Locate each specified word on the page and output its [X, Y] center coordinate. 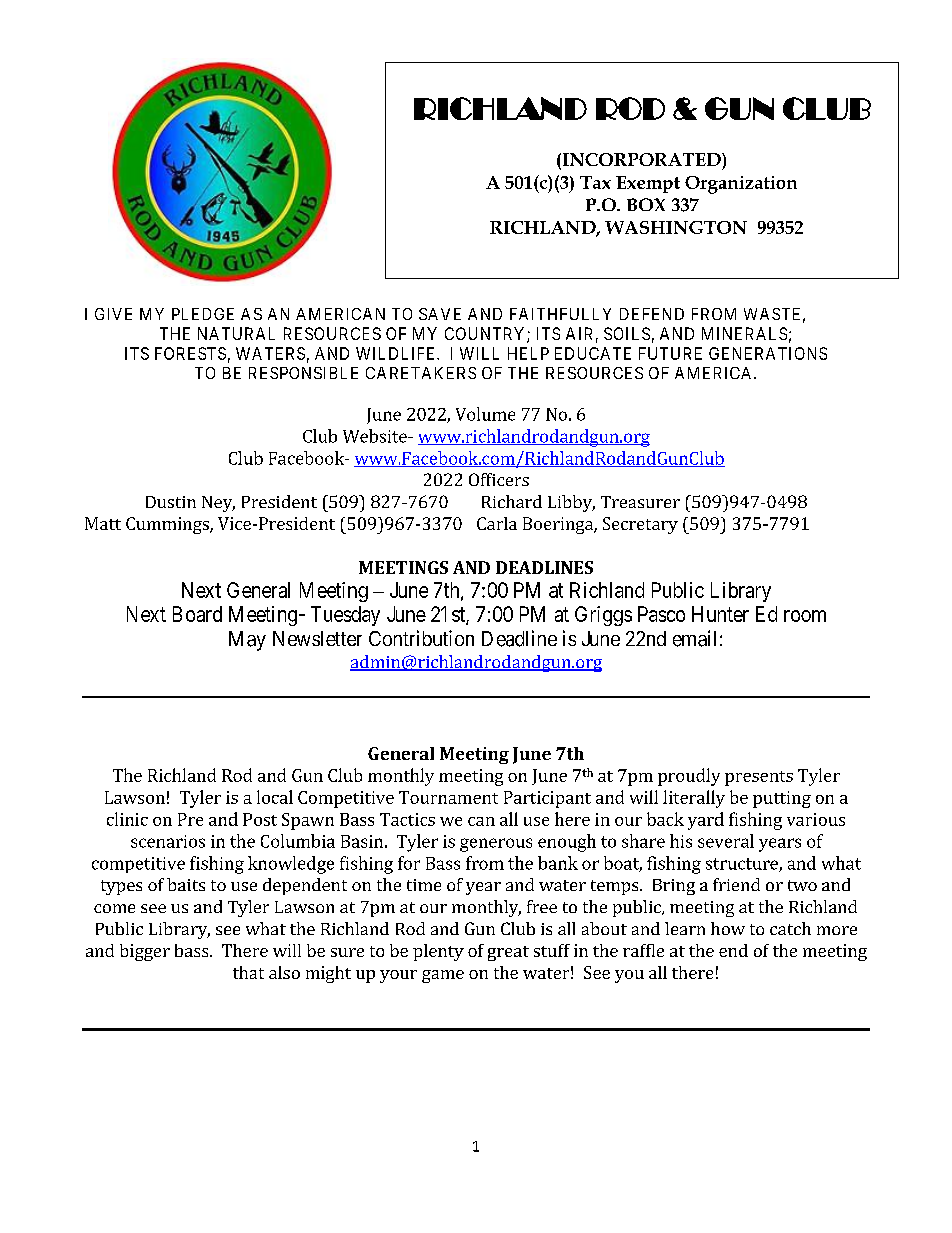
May [247, 641]
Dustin [171, 502]
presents [759, 778]
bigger [145, 952]
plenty [438, 952]
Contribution [421, 638]
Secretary [640, 525]
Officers [499, 479]
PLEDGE [203, 314]
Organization [741, 185]
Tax [595, 182]
